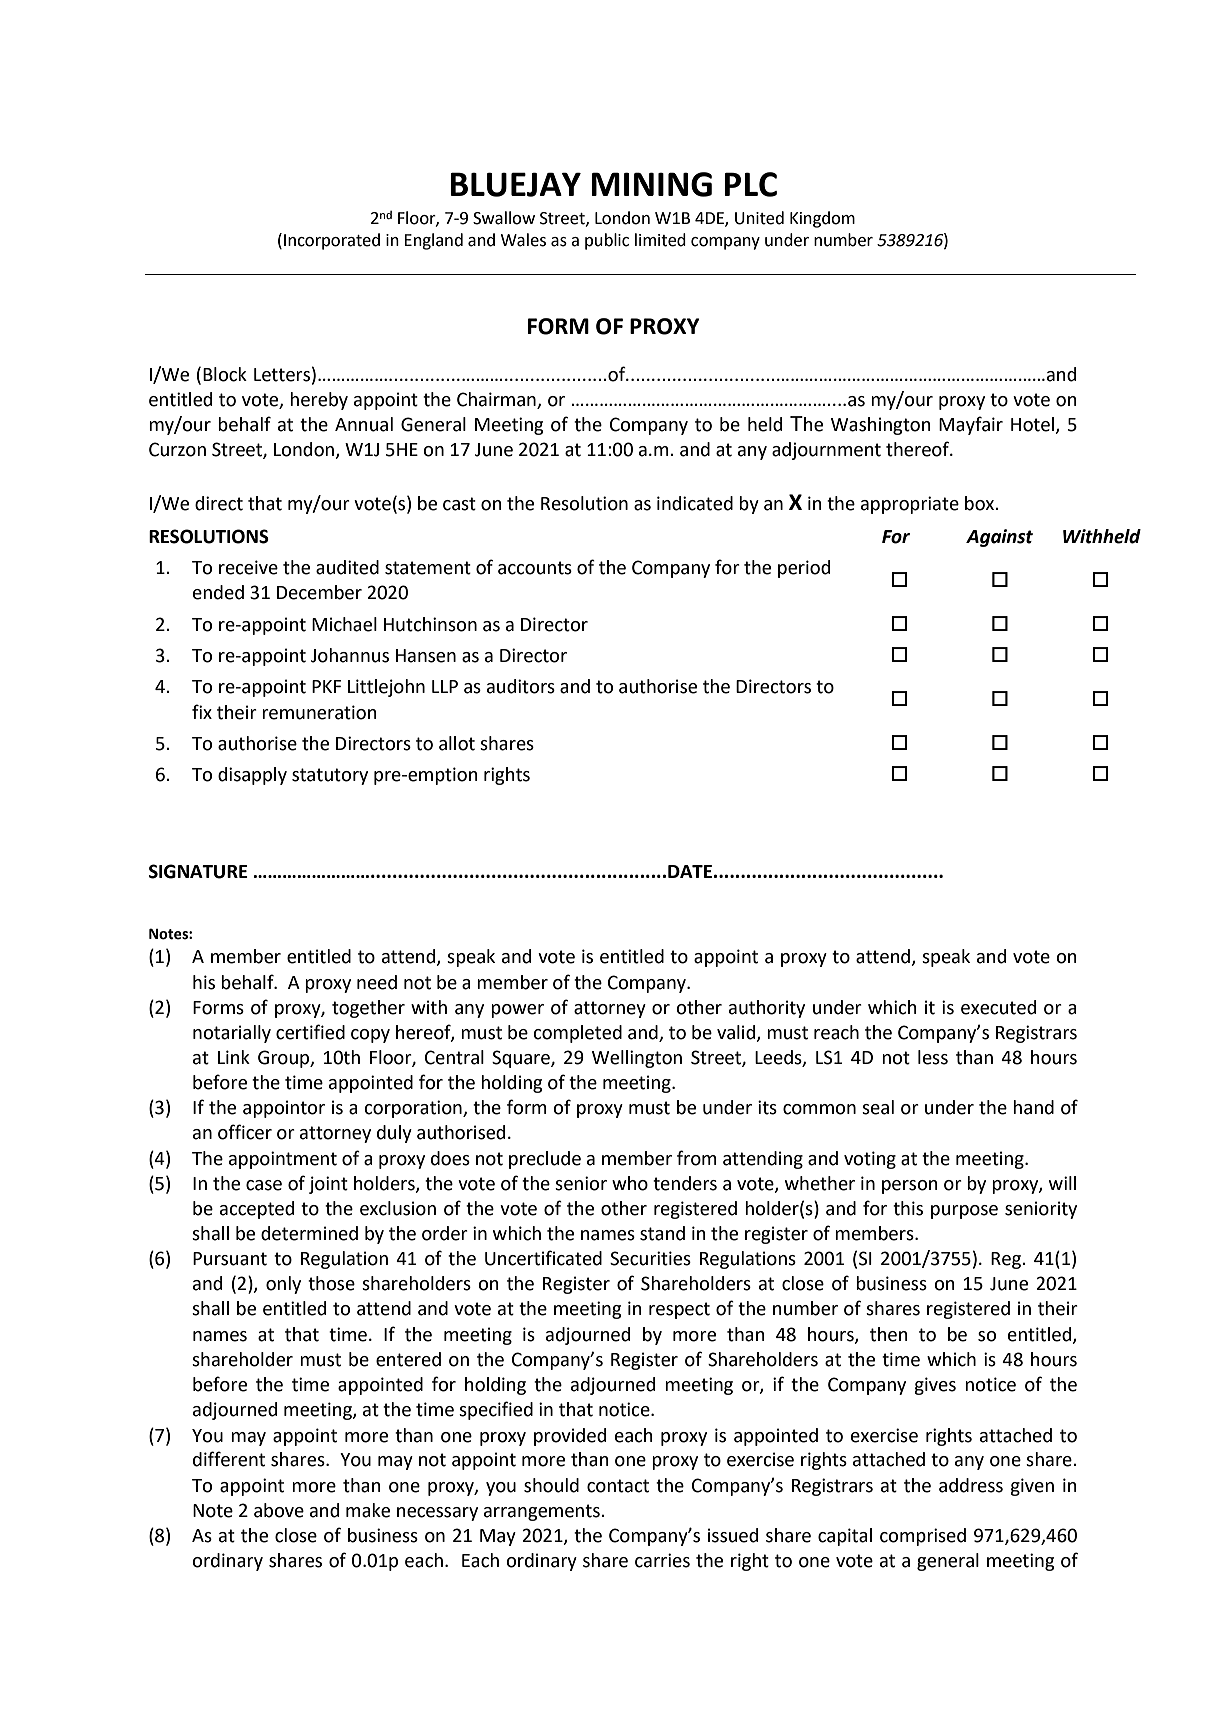  Describe the element at coordinates (759, 218) in the screenshot. I see `United` at that location.
